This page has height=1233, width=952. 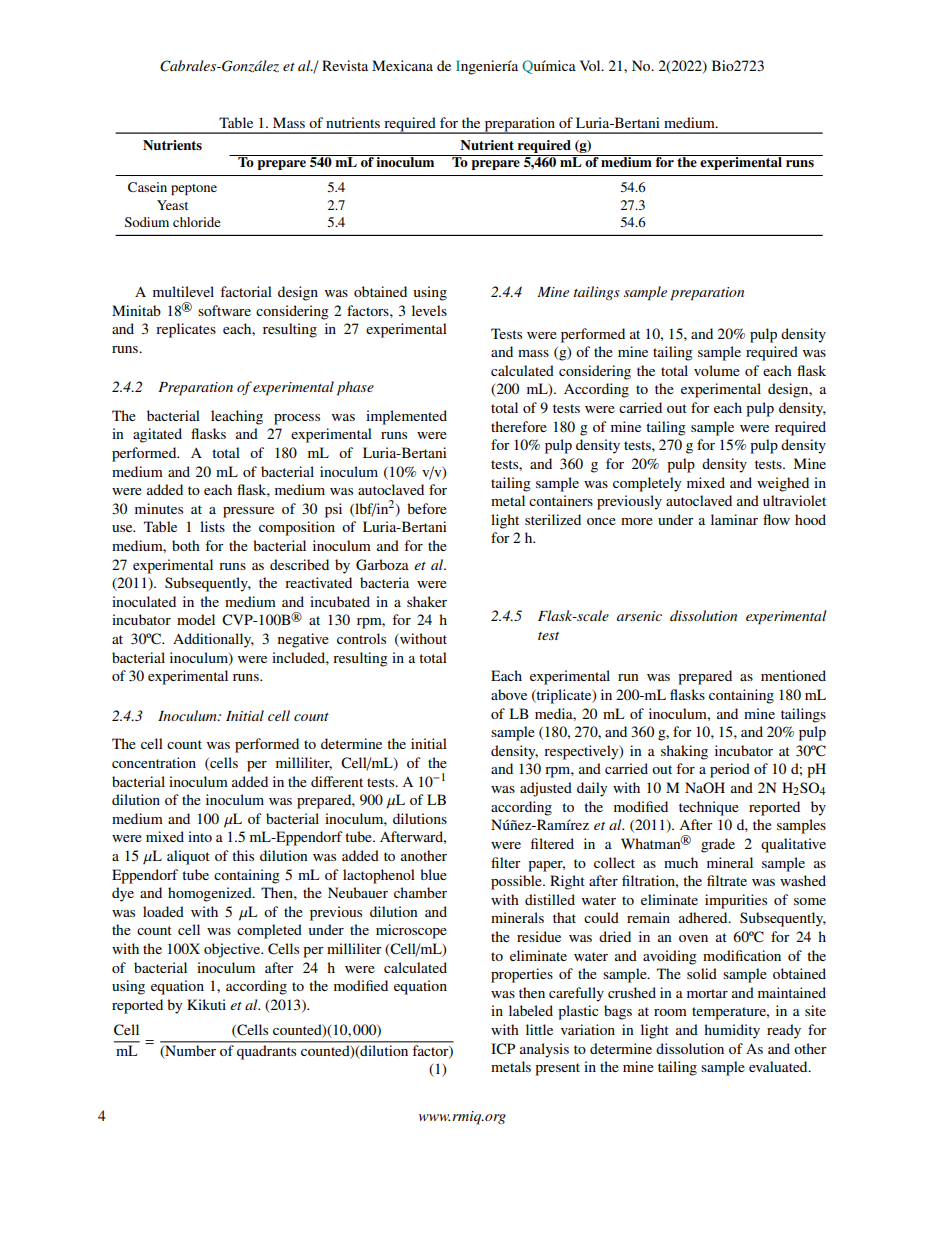 I want to click on adjusted, so click(x=546, y=789).
